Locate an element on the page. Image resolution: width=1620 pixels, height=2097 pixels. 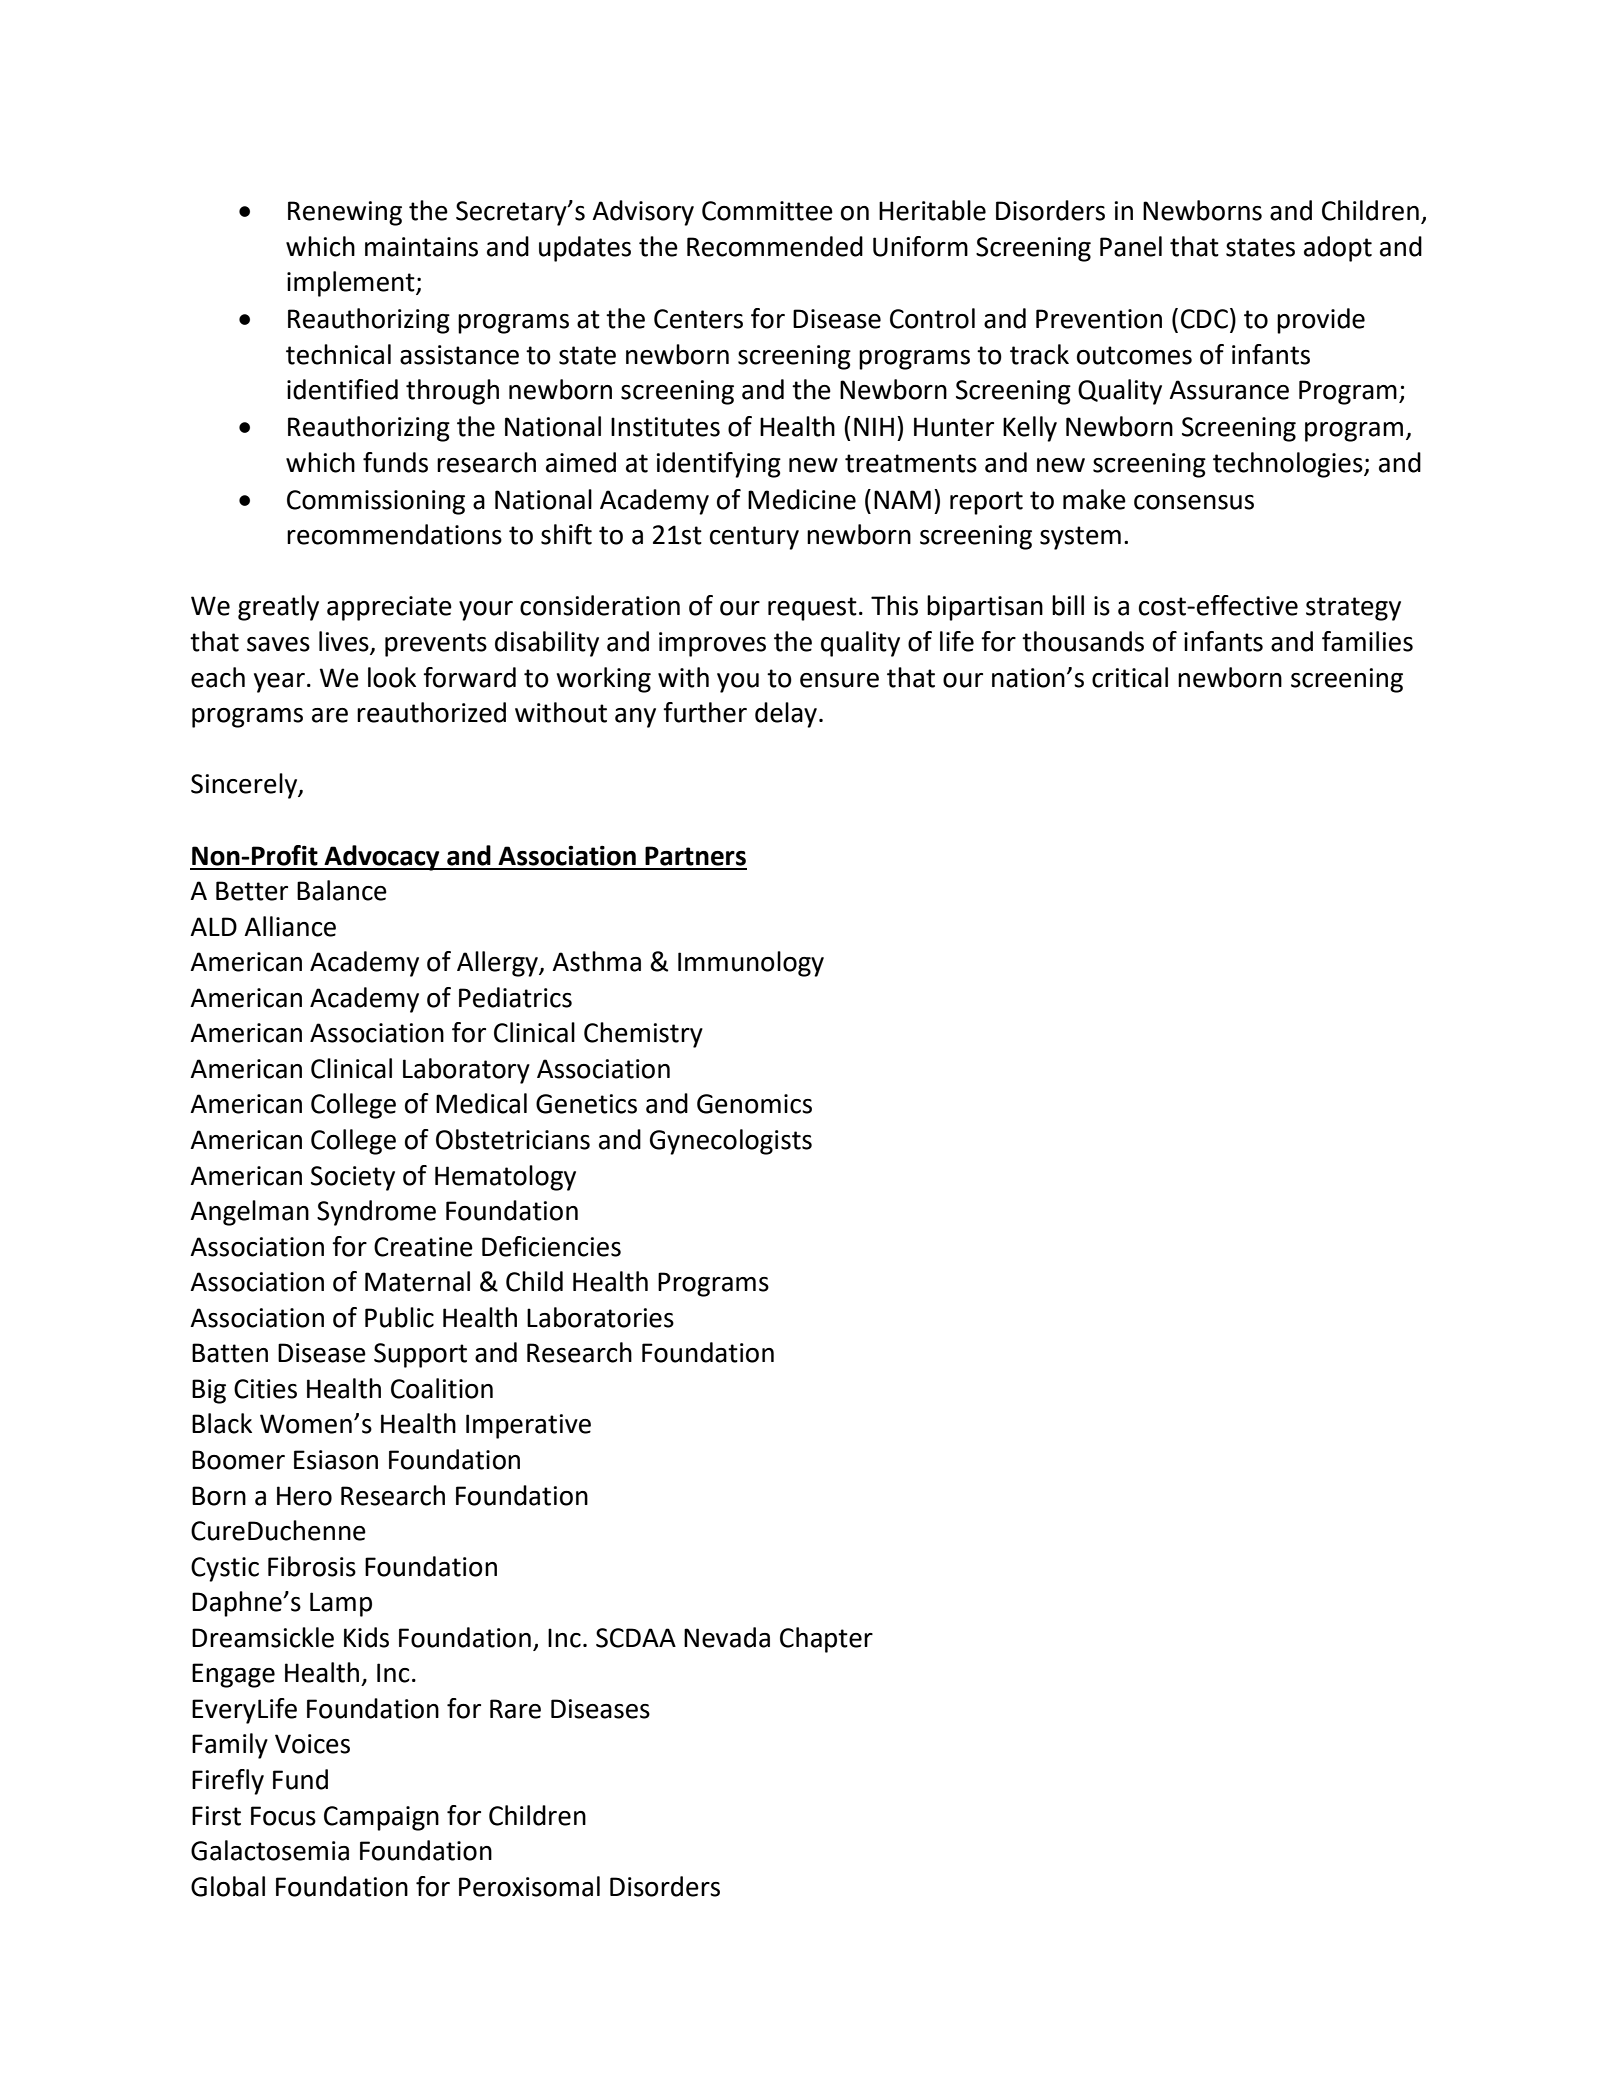
Recommended is located at coordinates (775, 246).
